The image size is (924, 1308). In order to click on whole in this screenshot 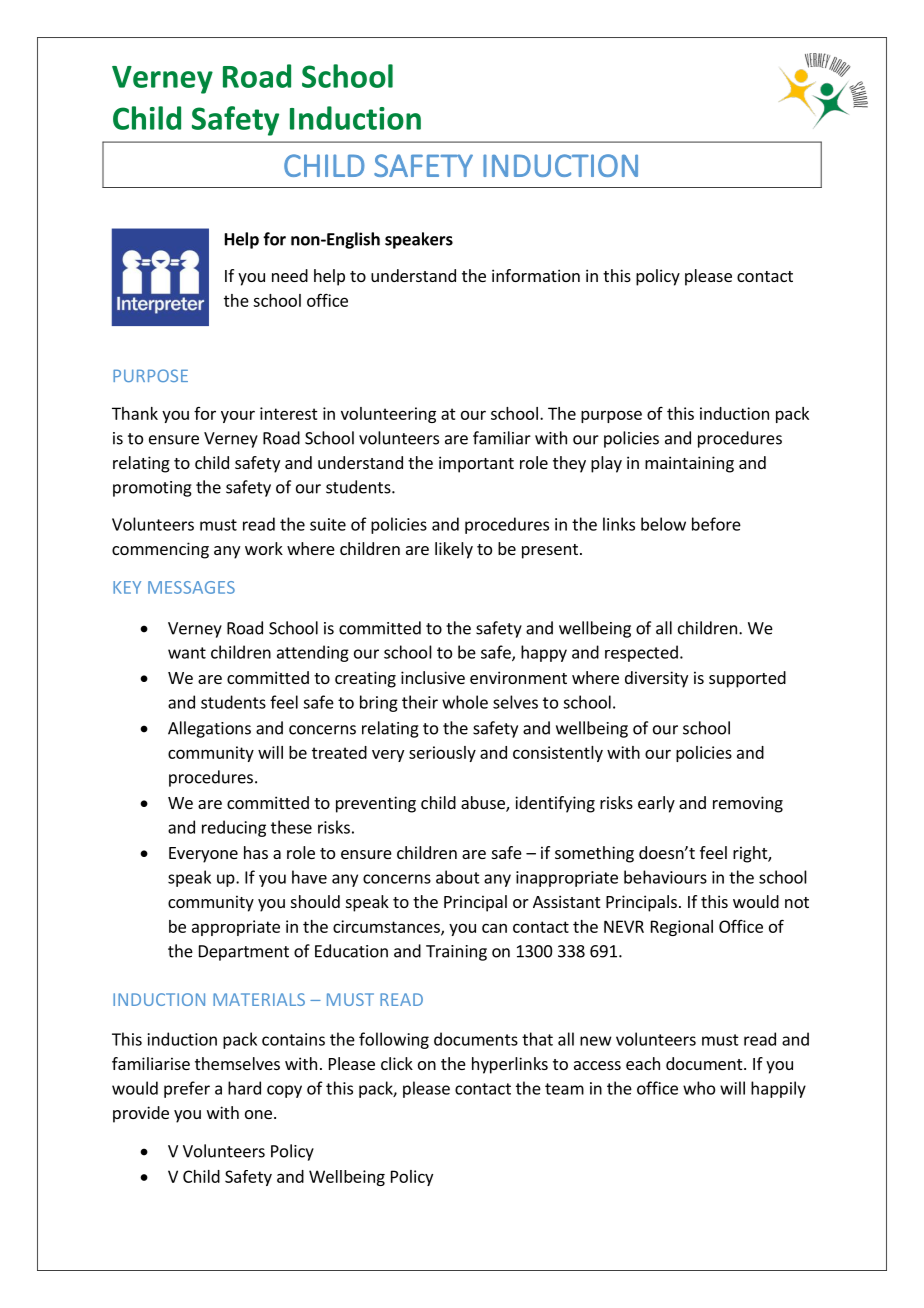, I will do `click(465, 702)`.
